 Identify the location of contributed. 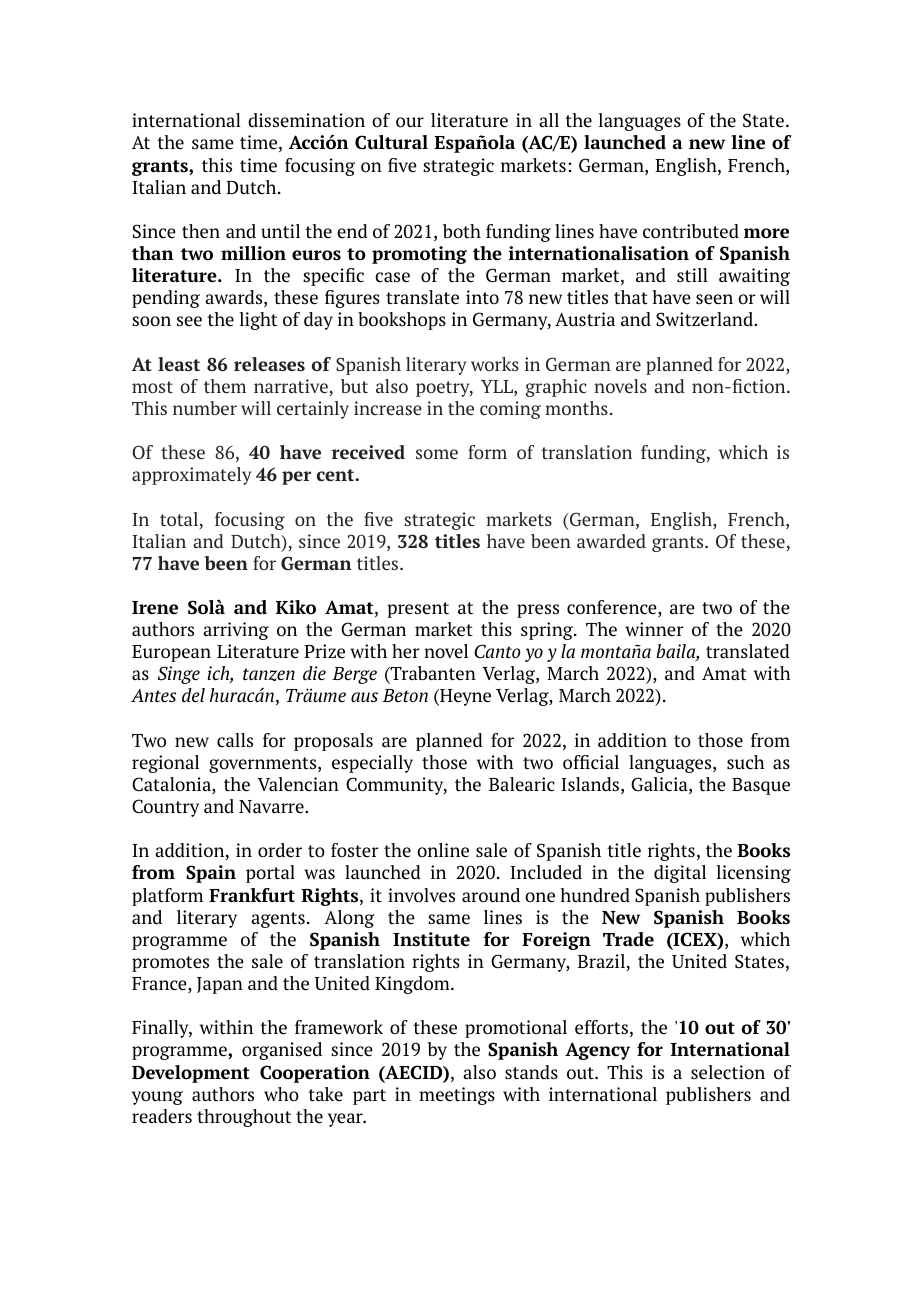
(691, 231).
